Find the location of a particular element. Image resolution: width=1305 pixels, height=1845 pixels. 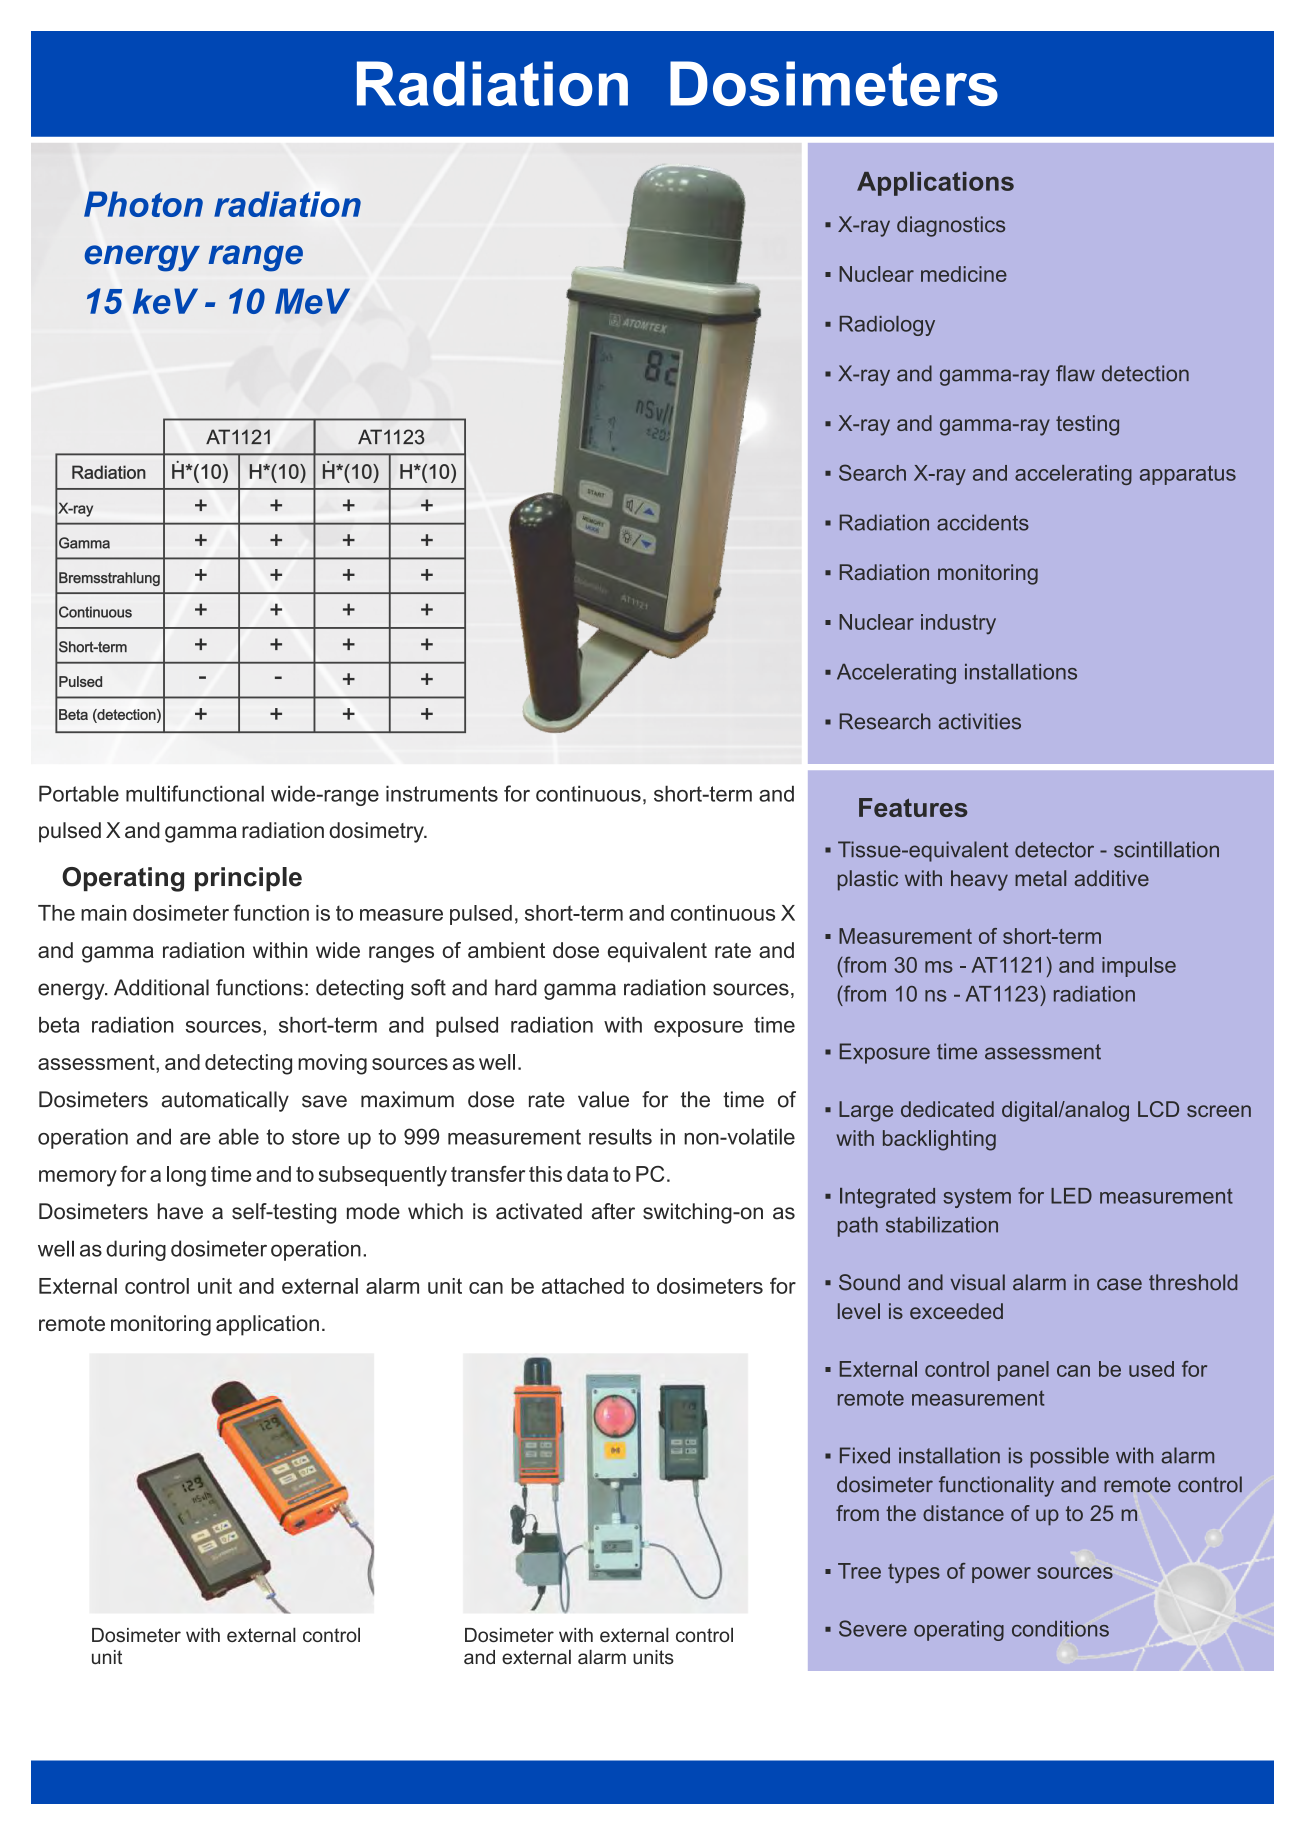

Tree is located at coordinates (859, 1571).
